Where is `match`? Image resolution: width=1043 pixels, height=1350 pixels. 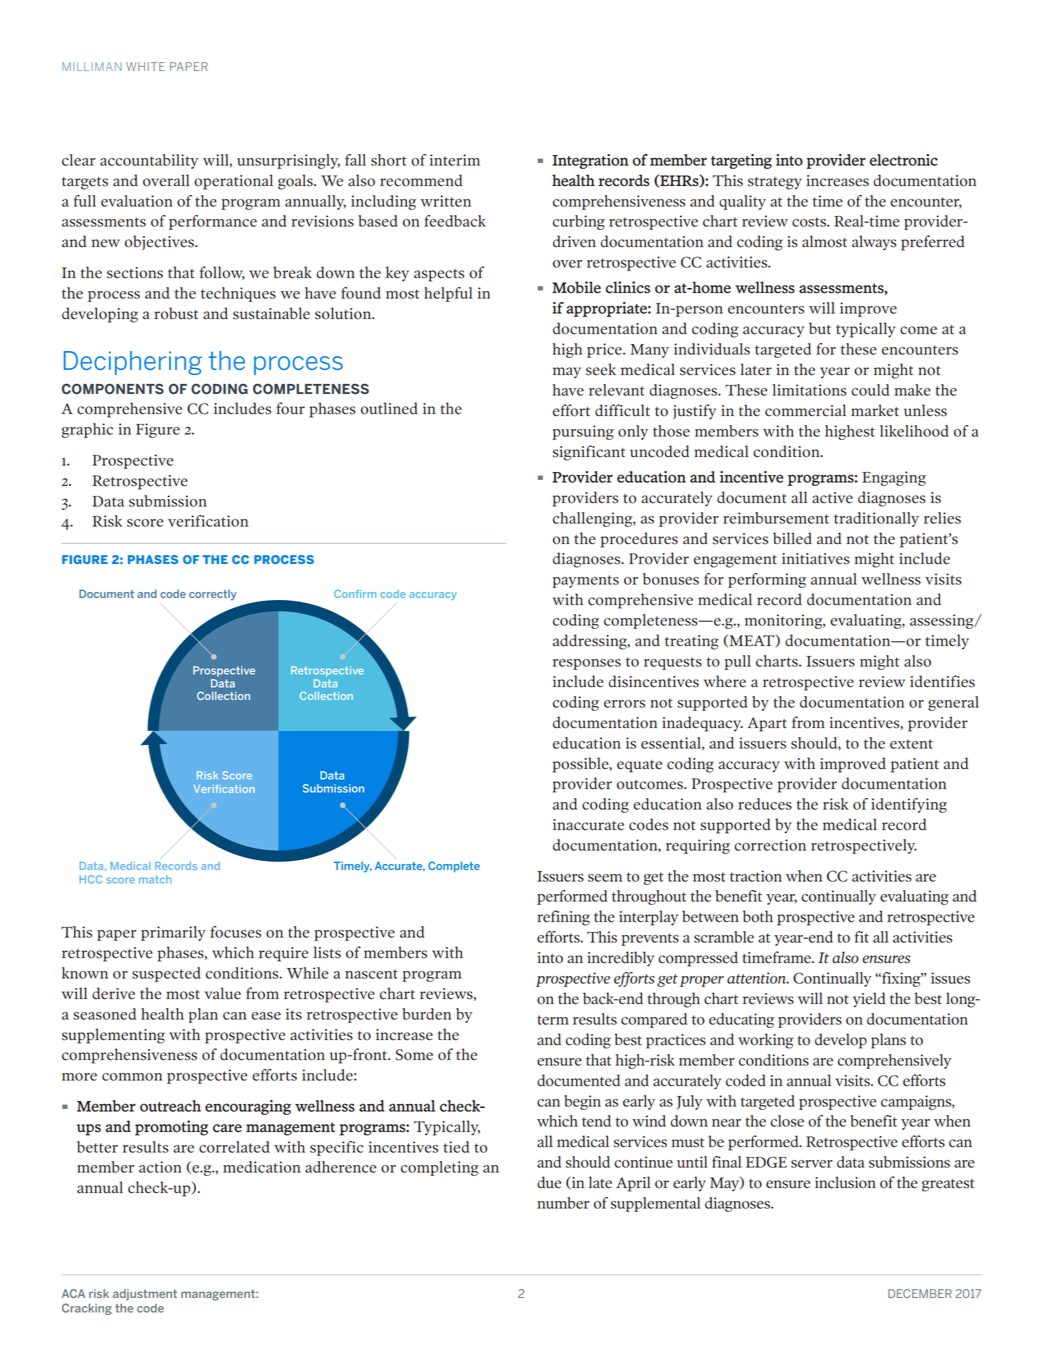
match is located at coordinates (155, 879).
